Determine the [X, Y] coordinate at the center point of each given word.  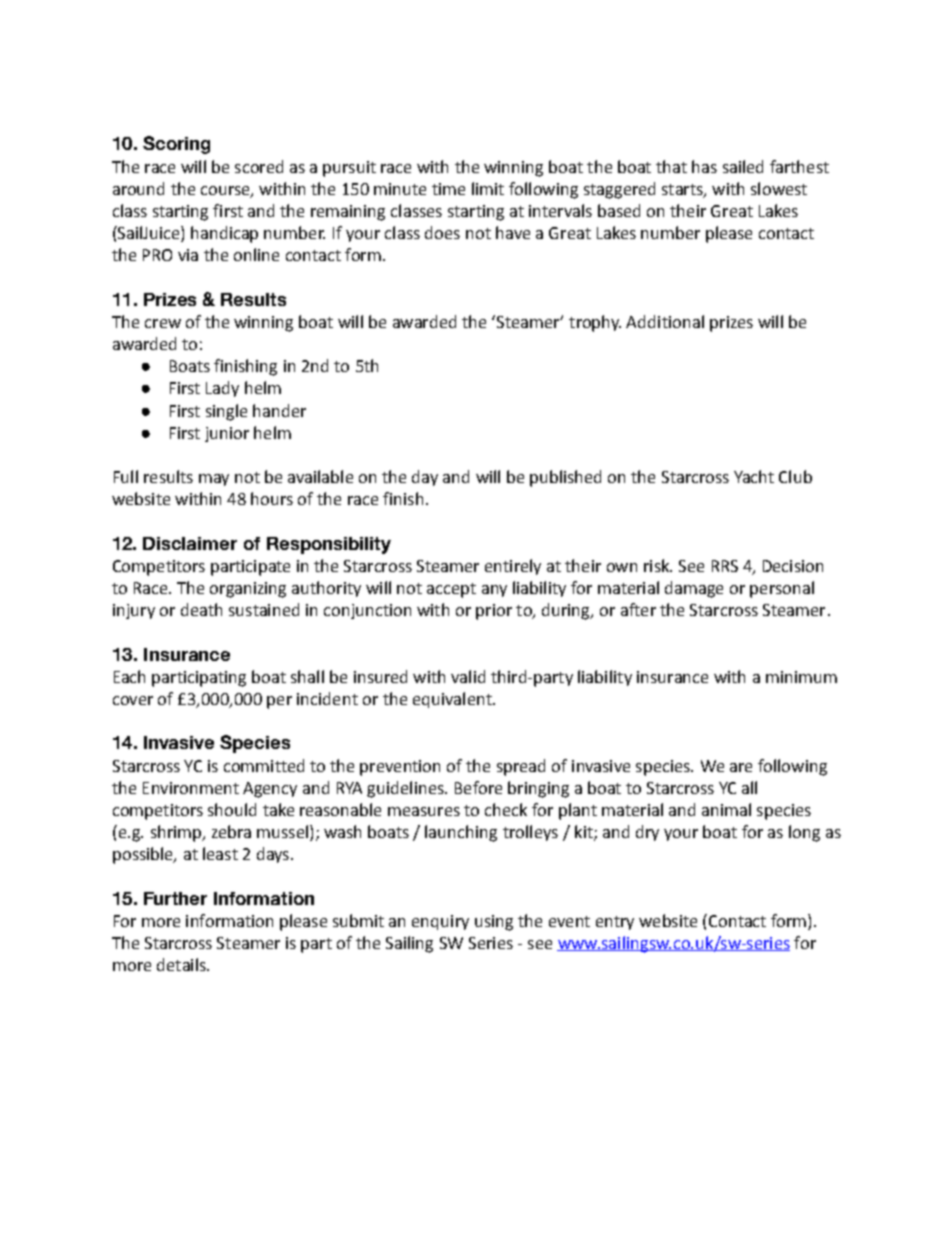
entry [615, 923]
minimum [801, 677]
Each [129, 676]
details [182, 964]
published [565, 478]
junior [227, 434]
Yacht [754, 476]
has [704, 166]
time [448, 189]
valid [468, 676]
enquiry [440, 922]
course [226, 191]
